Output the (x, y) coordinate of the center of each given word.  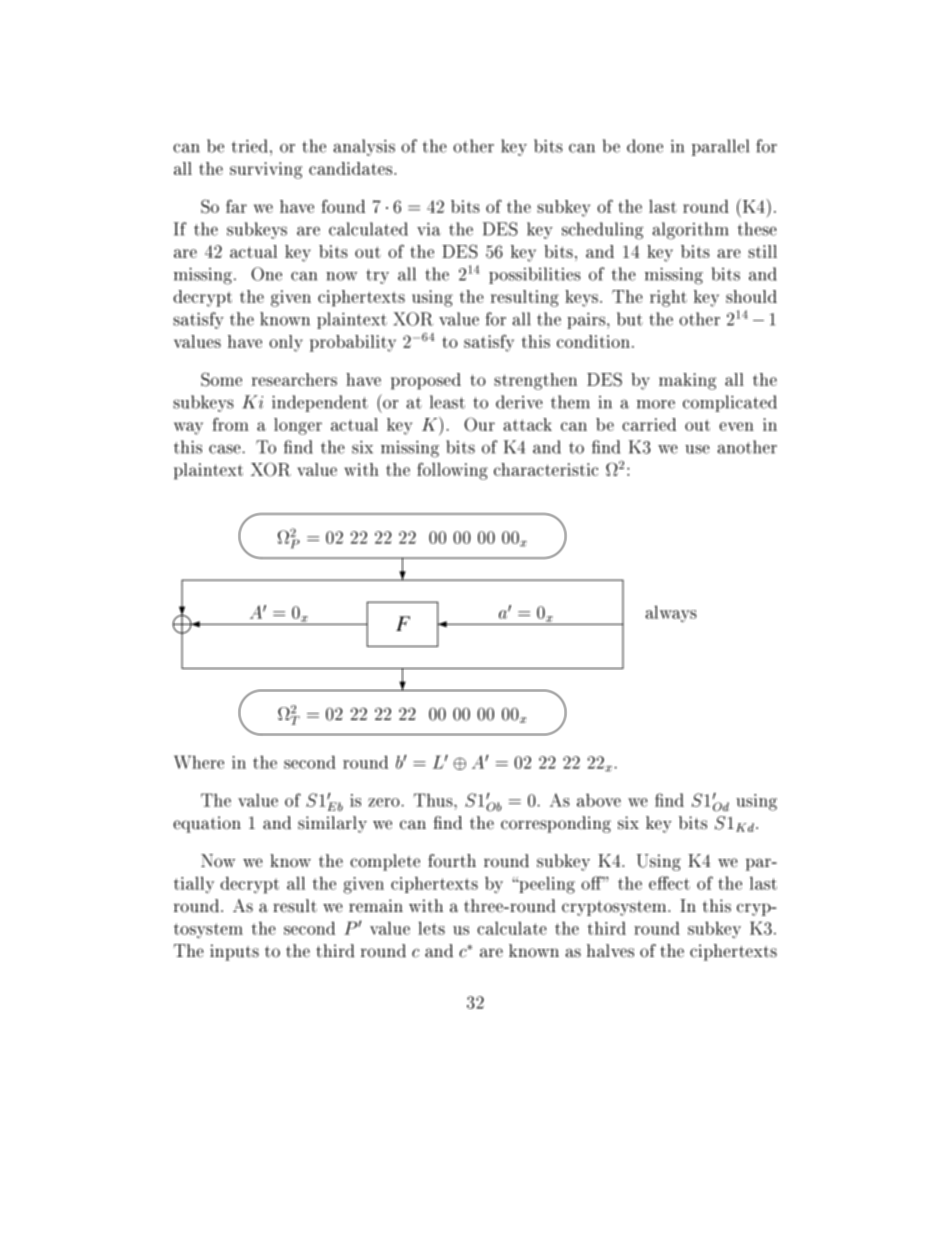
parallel (720, 147)
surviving (266, 170)
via (429, 229)
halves (610, 951)
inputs (234, 952)
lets (431, 928)
